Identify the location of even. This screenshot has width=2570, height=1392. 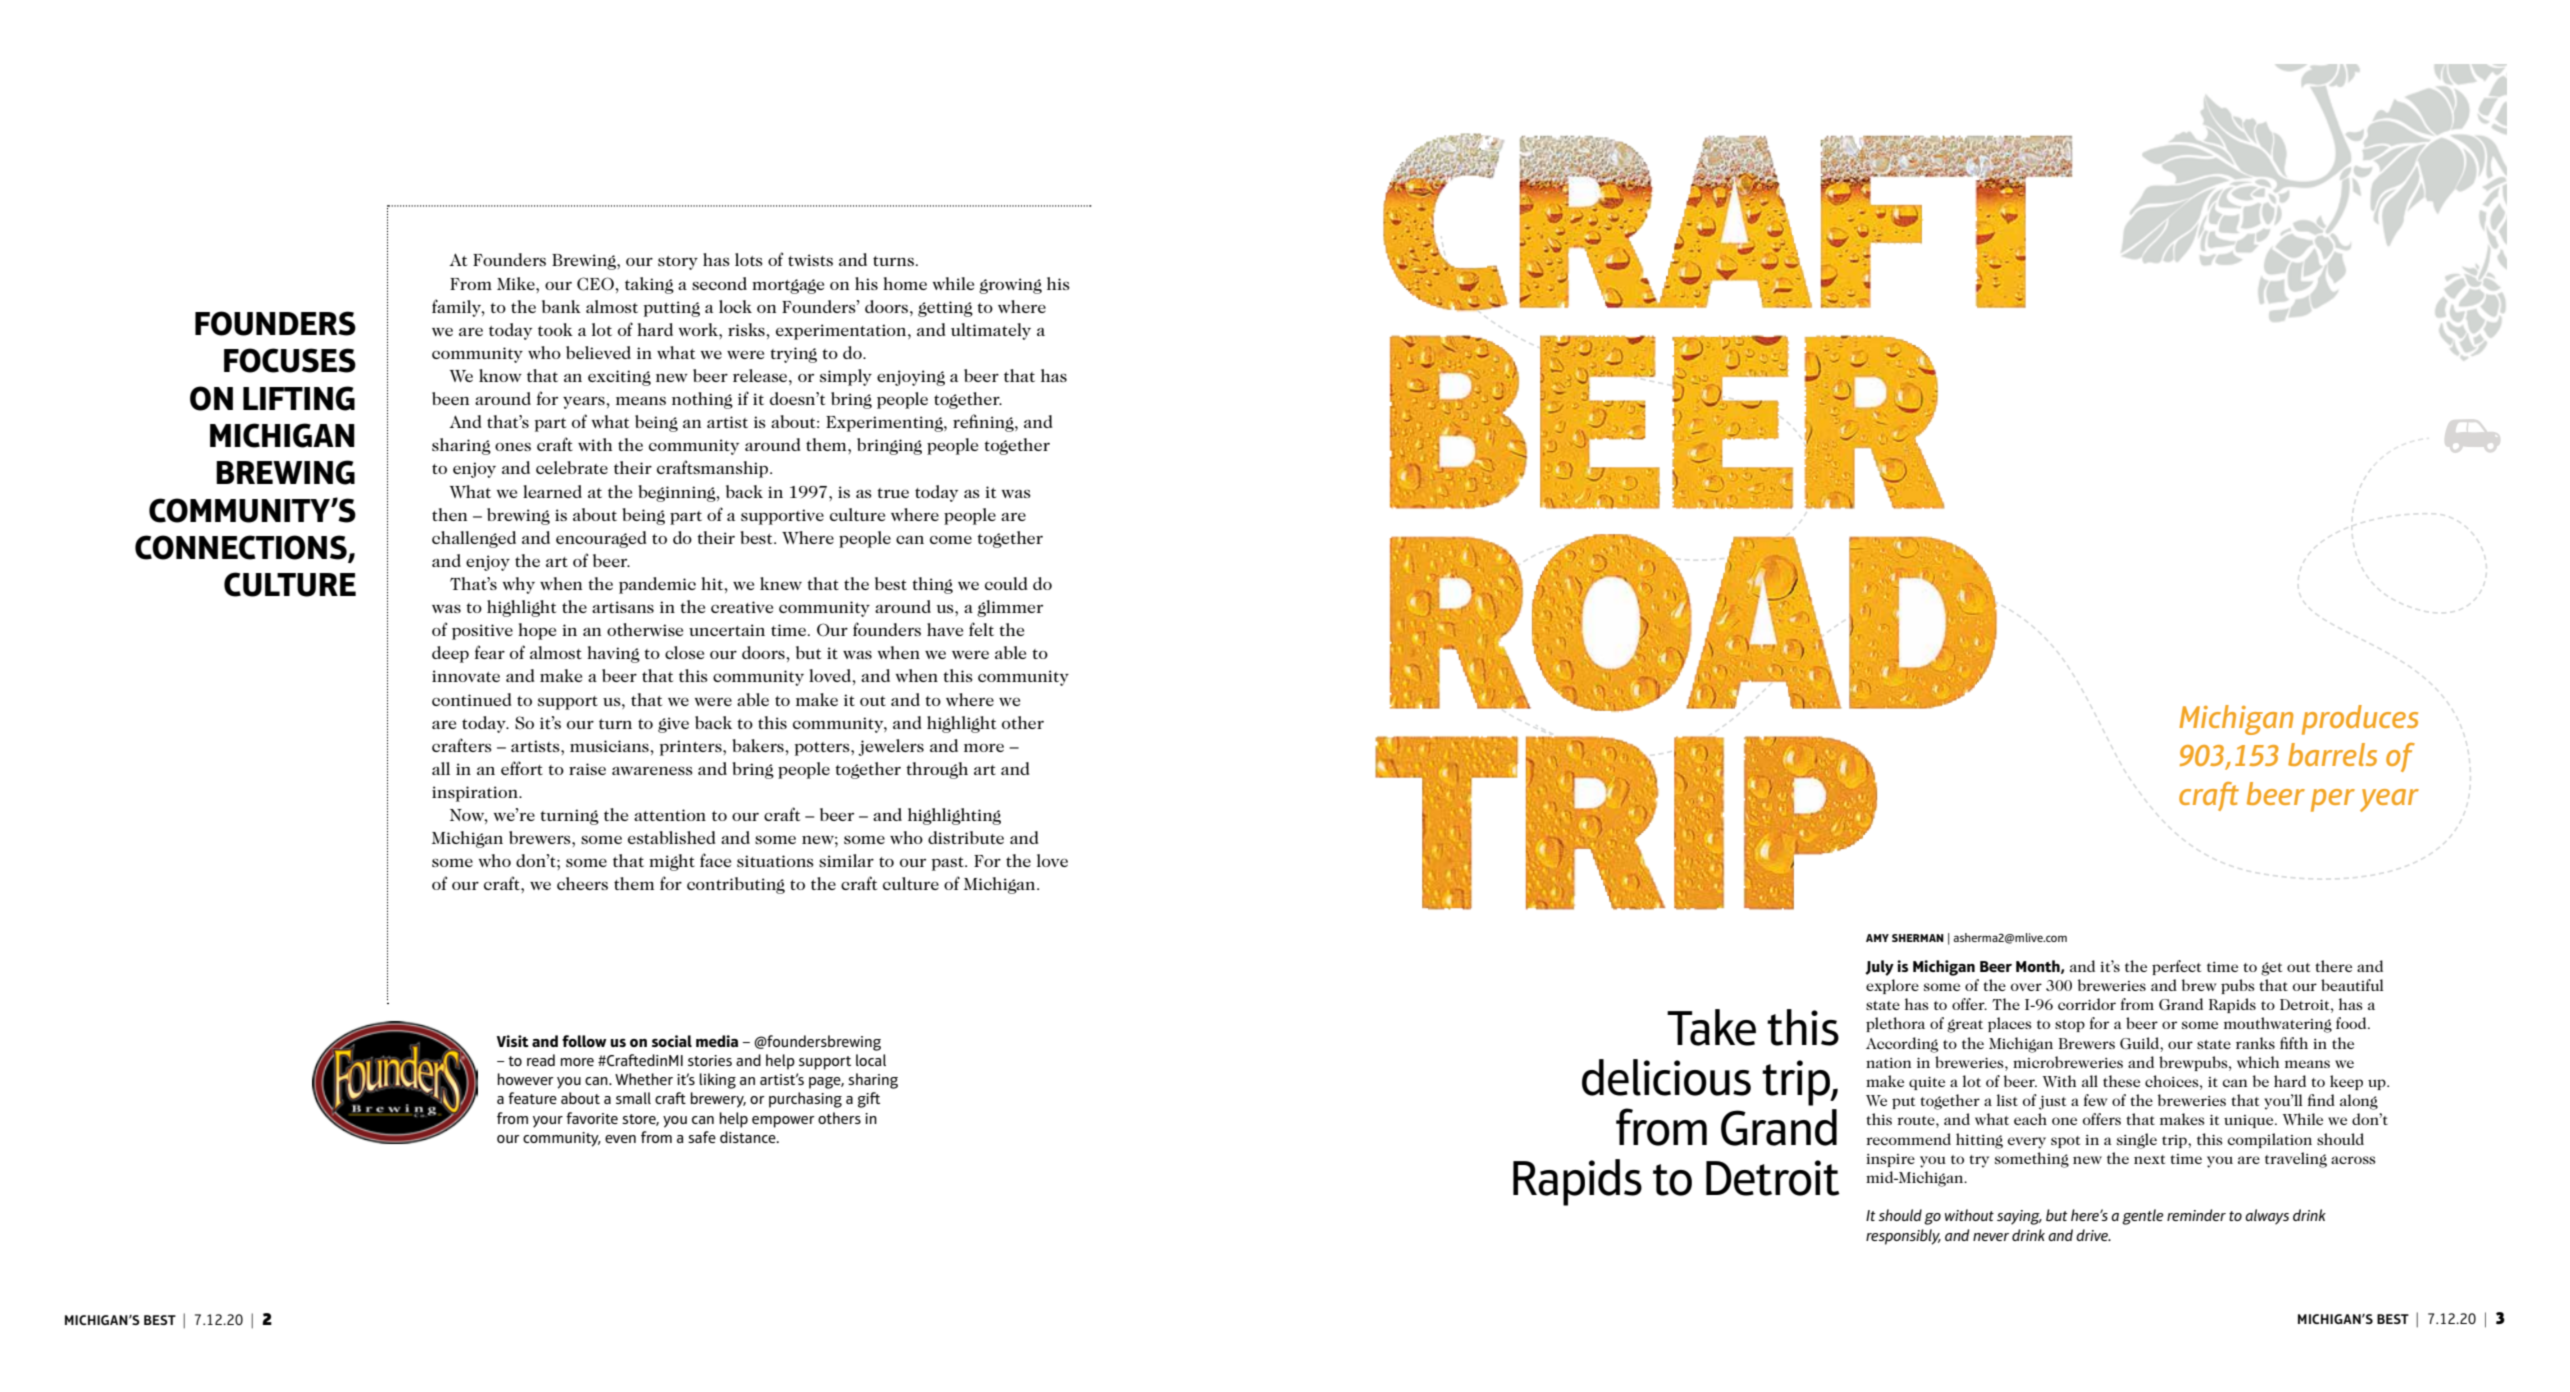
(620, 1139).
